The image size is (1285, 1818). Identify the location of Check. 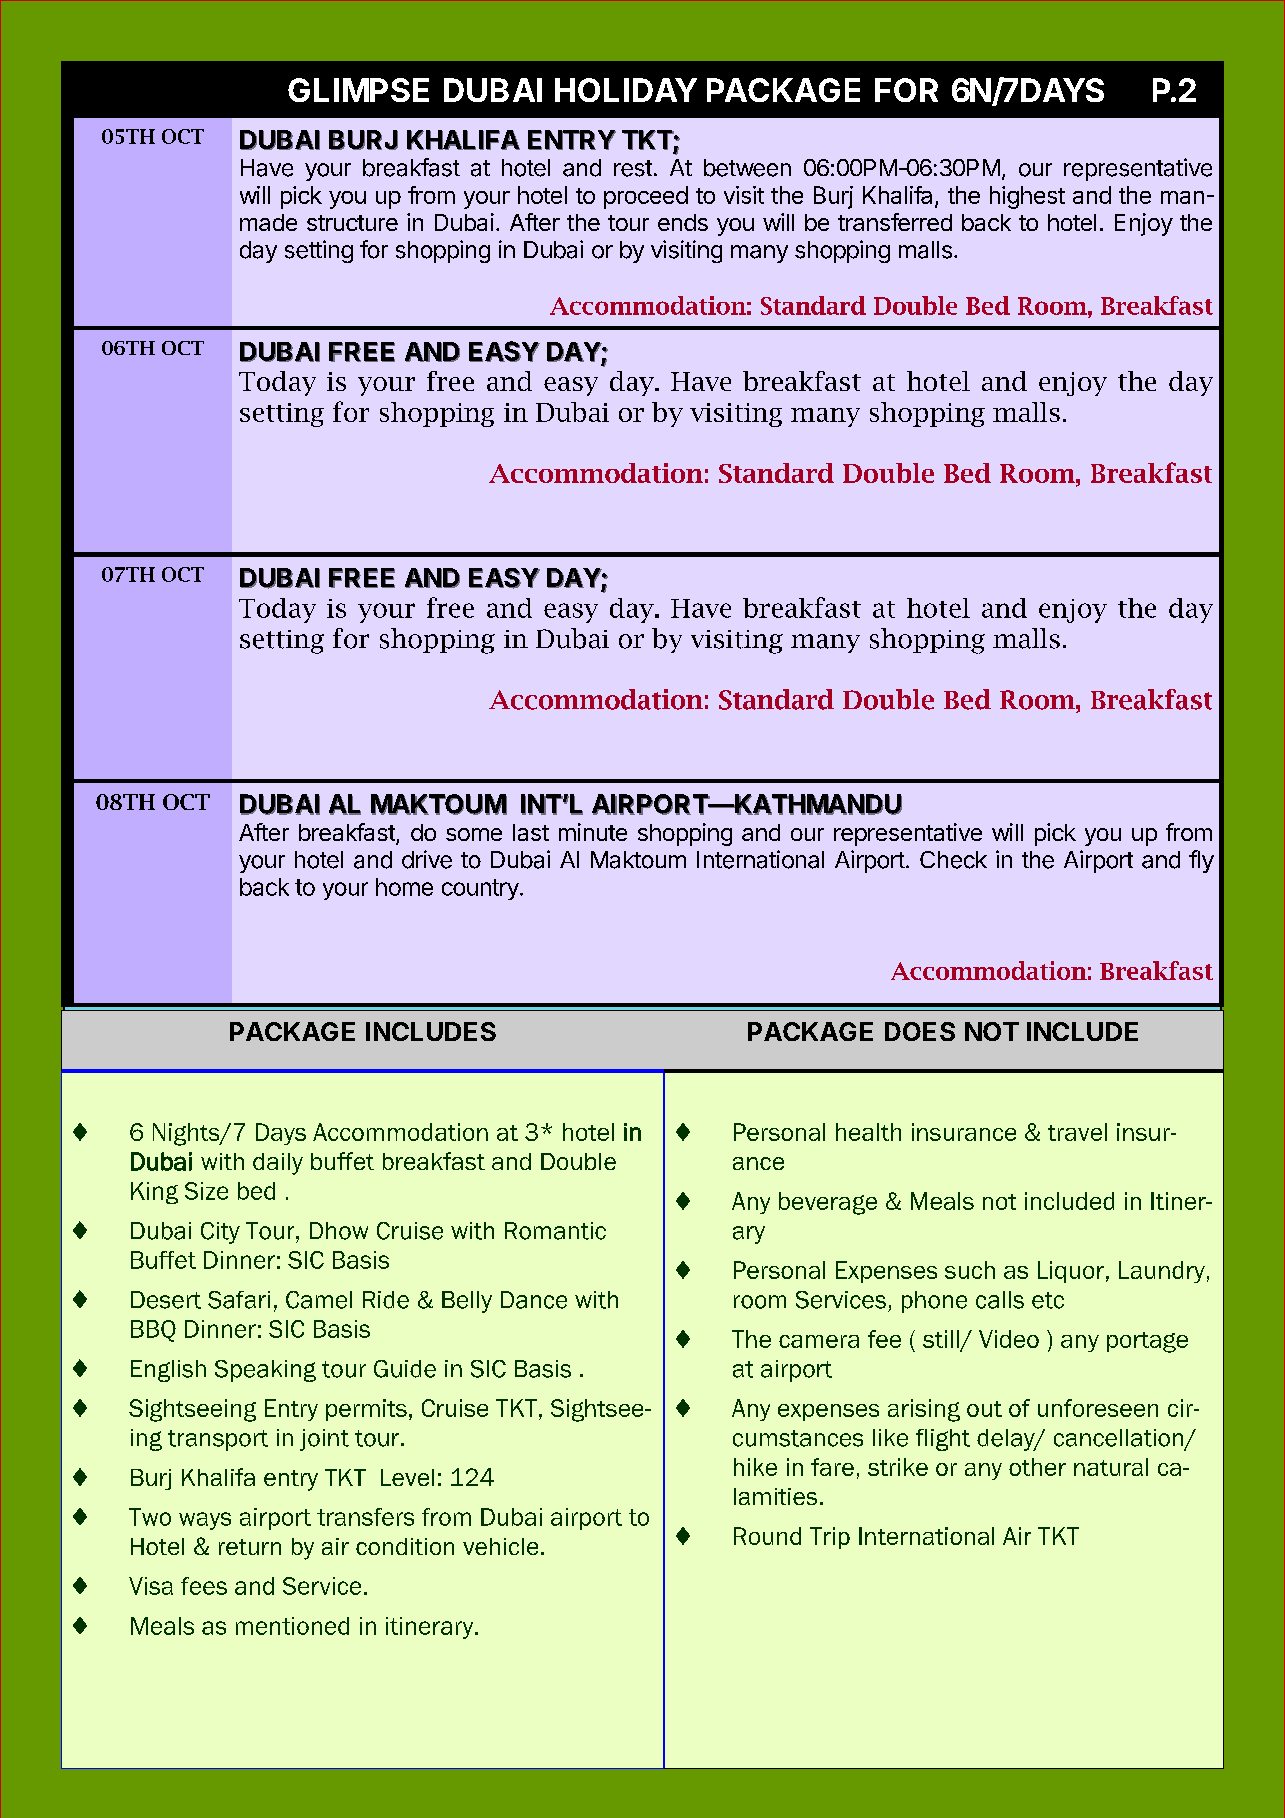
(953, 860).
